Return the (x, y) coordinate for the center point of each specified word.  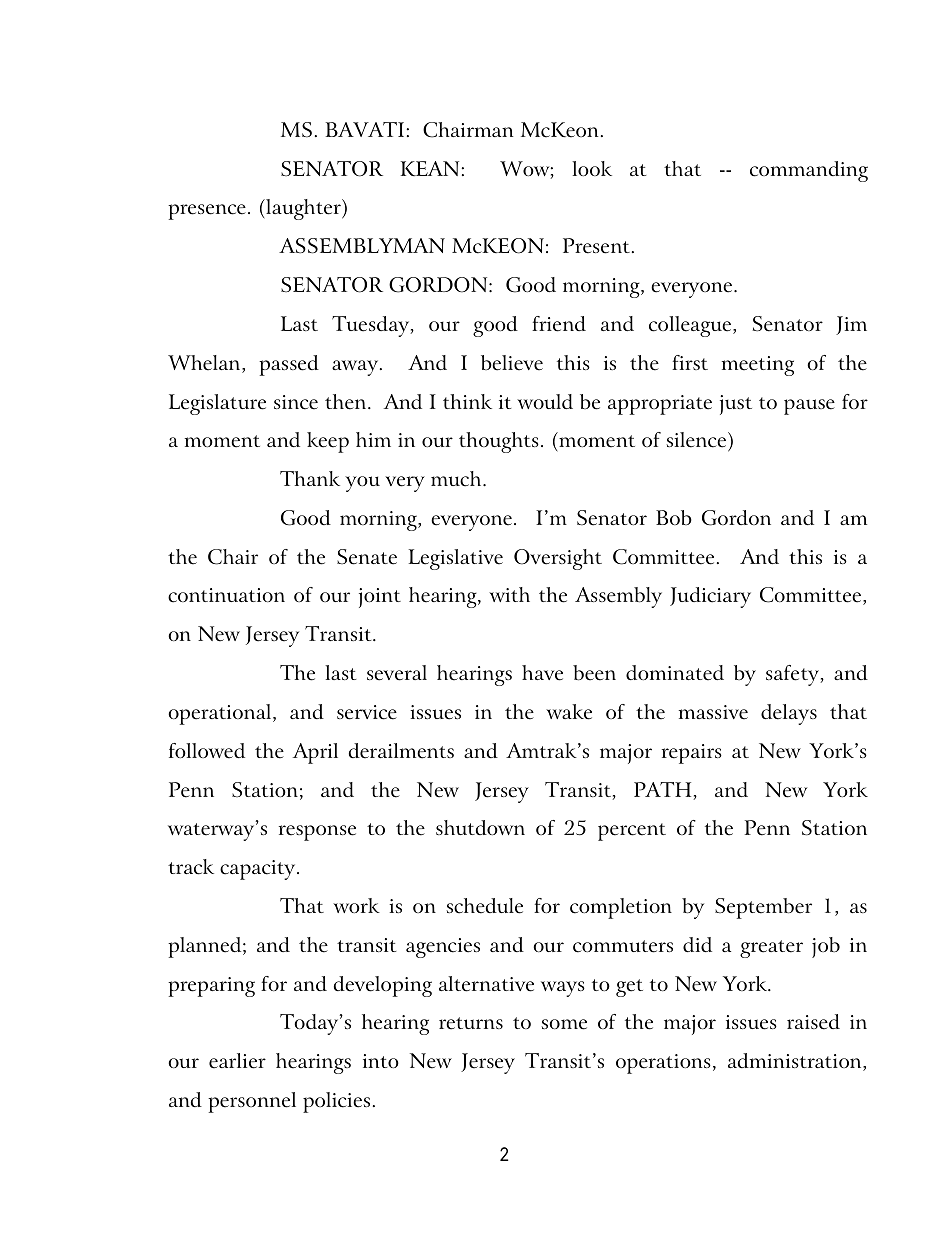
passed (289, 365)
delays (789, 714)
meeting (758, 366)
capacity (259, 870)
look (592, 168)
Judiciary (710, 597)
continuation (226, 595)
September (763, 908)
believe (512, 363)
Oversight (558, 559)
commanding (809, 171)
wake (569, 712)
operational (221, 714)
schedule (484, 906)
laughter (303, 209)
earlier (237, 1061)
